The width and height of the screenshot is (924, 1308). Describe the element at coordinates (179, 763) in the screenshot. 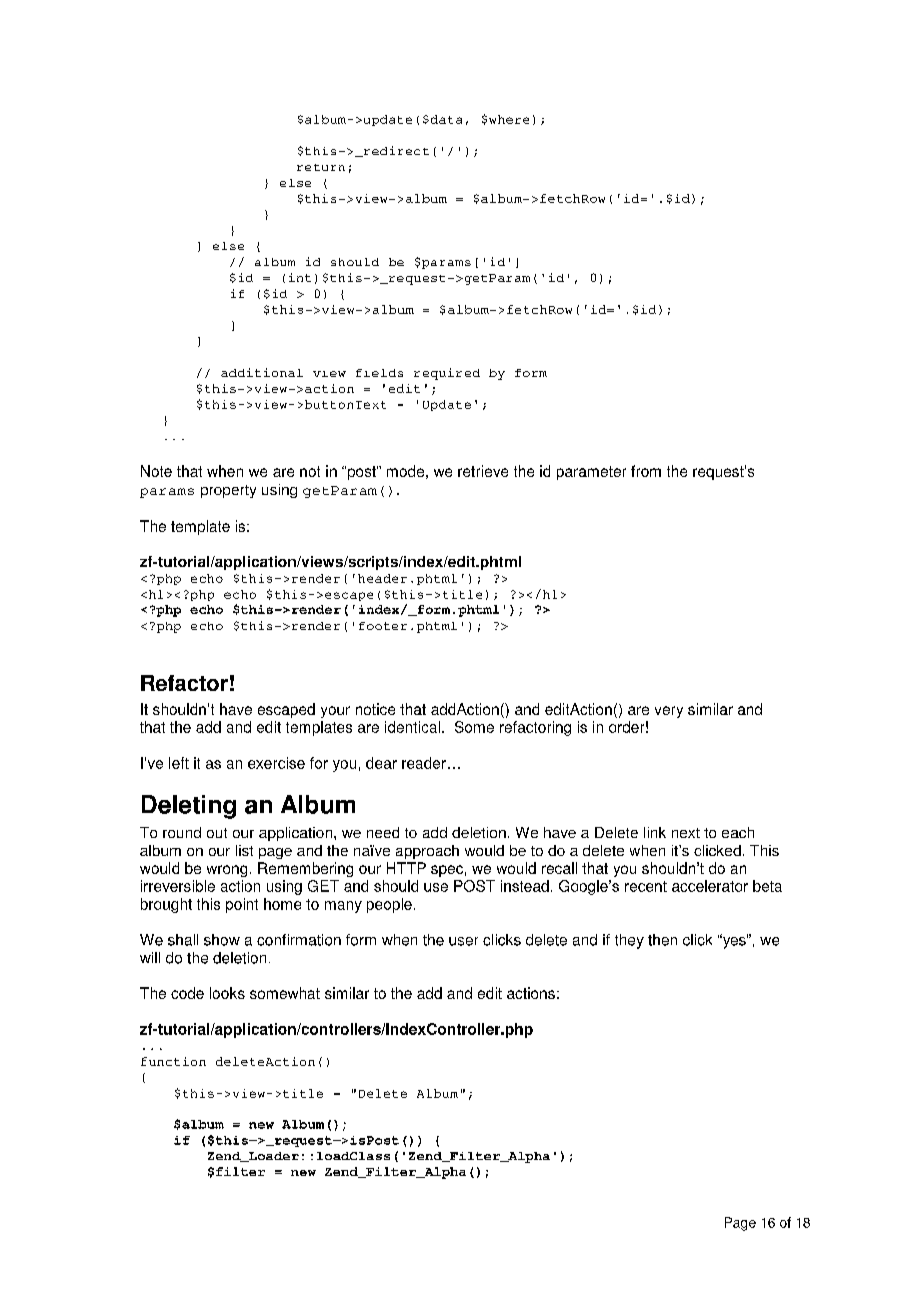

I see `left` at that location.
